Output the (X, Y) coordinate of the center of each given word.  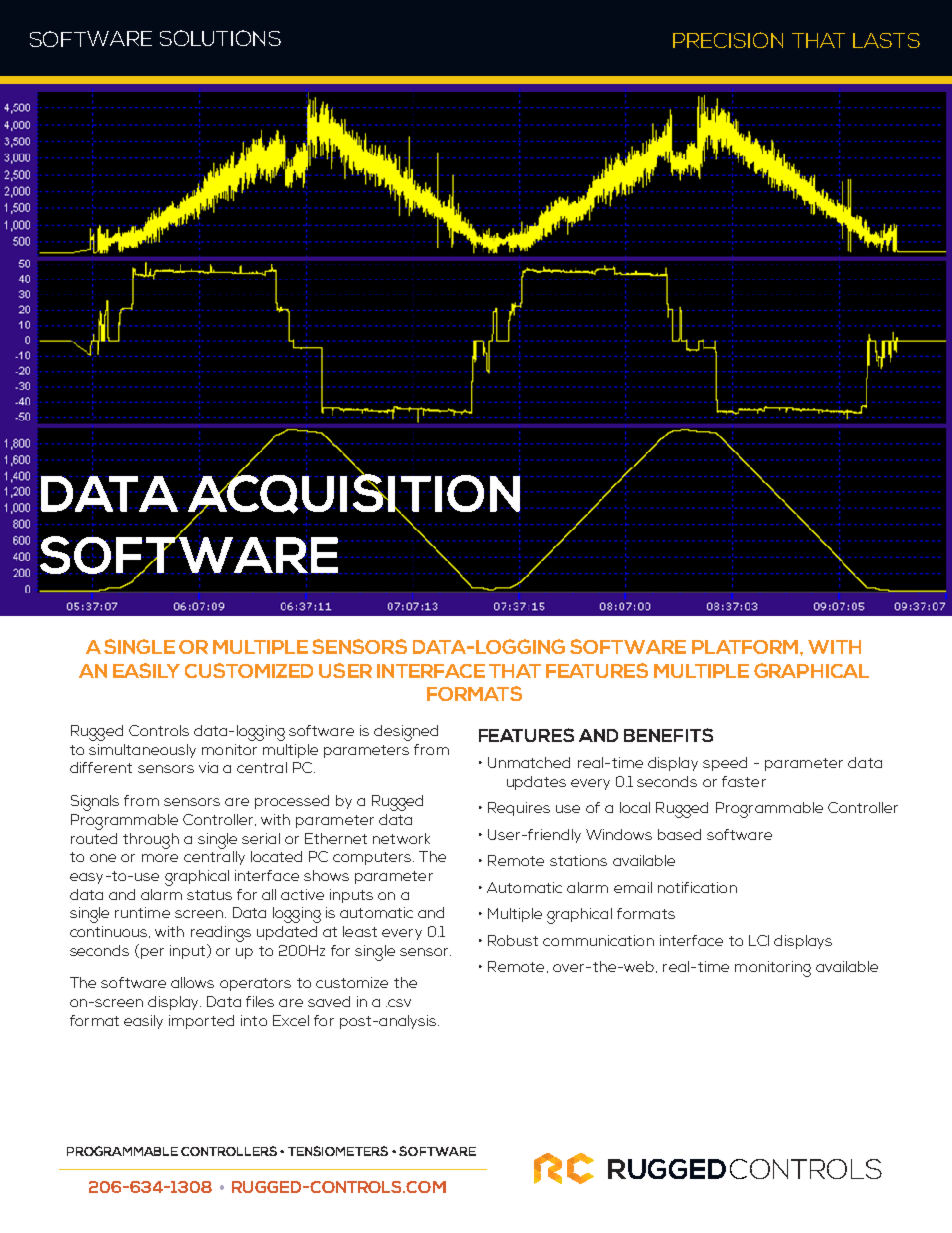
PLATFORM (746, 647)
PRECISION (728, 40)
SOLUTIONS (220, 38)
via (208, 767)
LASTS (886, 40)
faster (744, 781)
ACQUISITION (353, 494)
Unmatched (529, 762)
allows (192, 982)
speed (725, 764)
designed (406, 733)
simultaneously (142, 751)
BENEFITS (668, 735)
